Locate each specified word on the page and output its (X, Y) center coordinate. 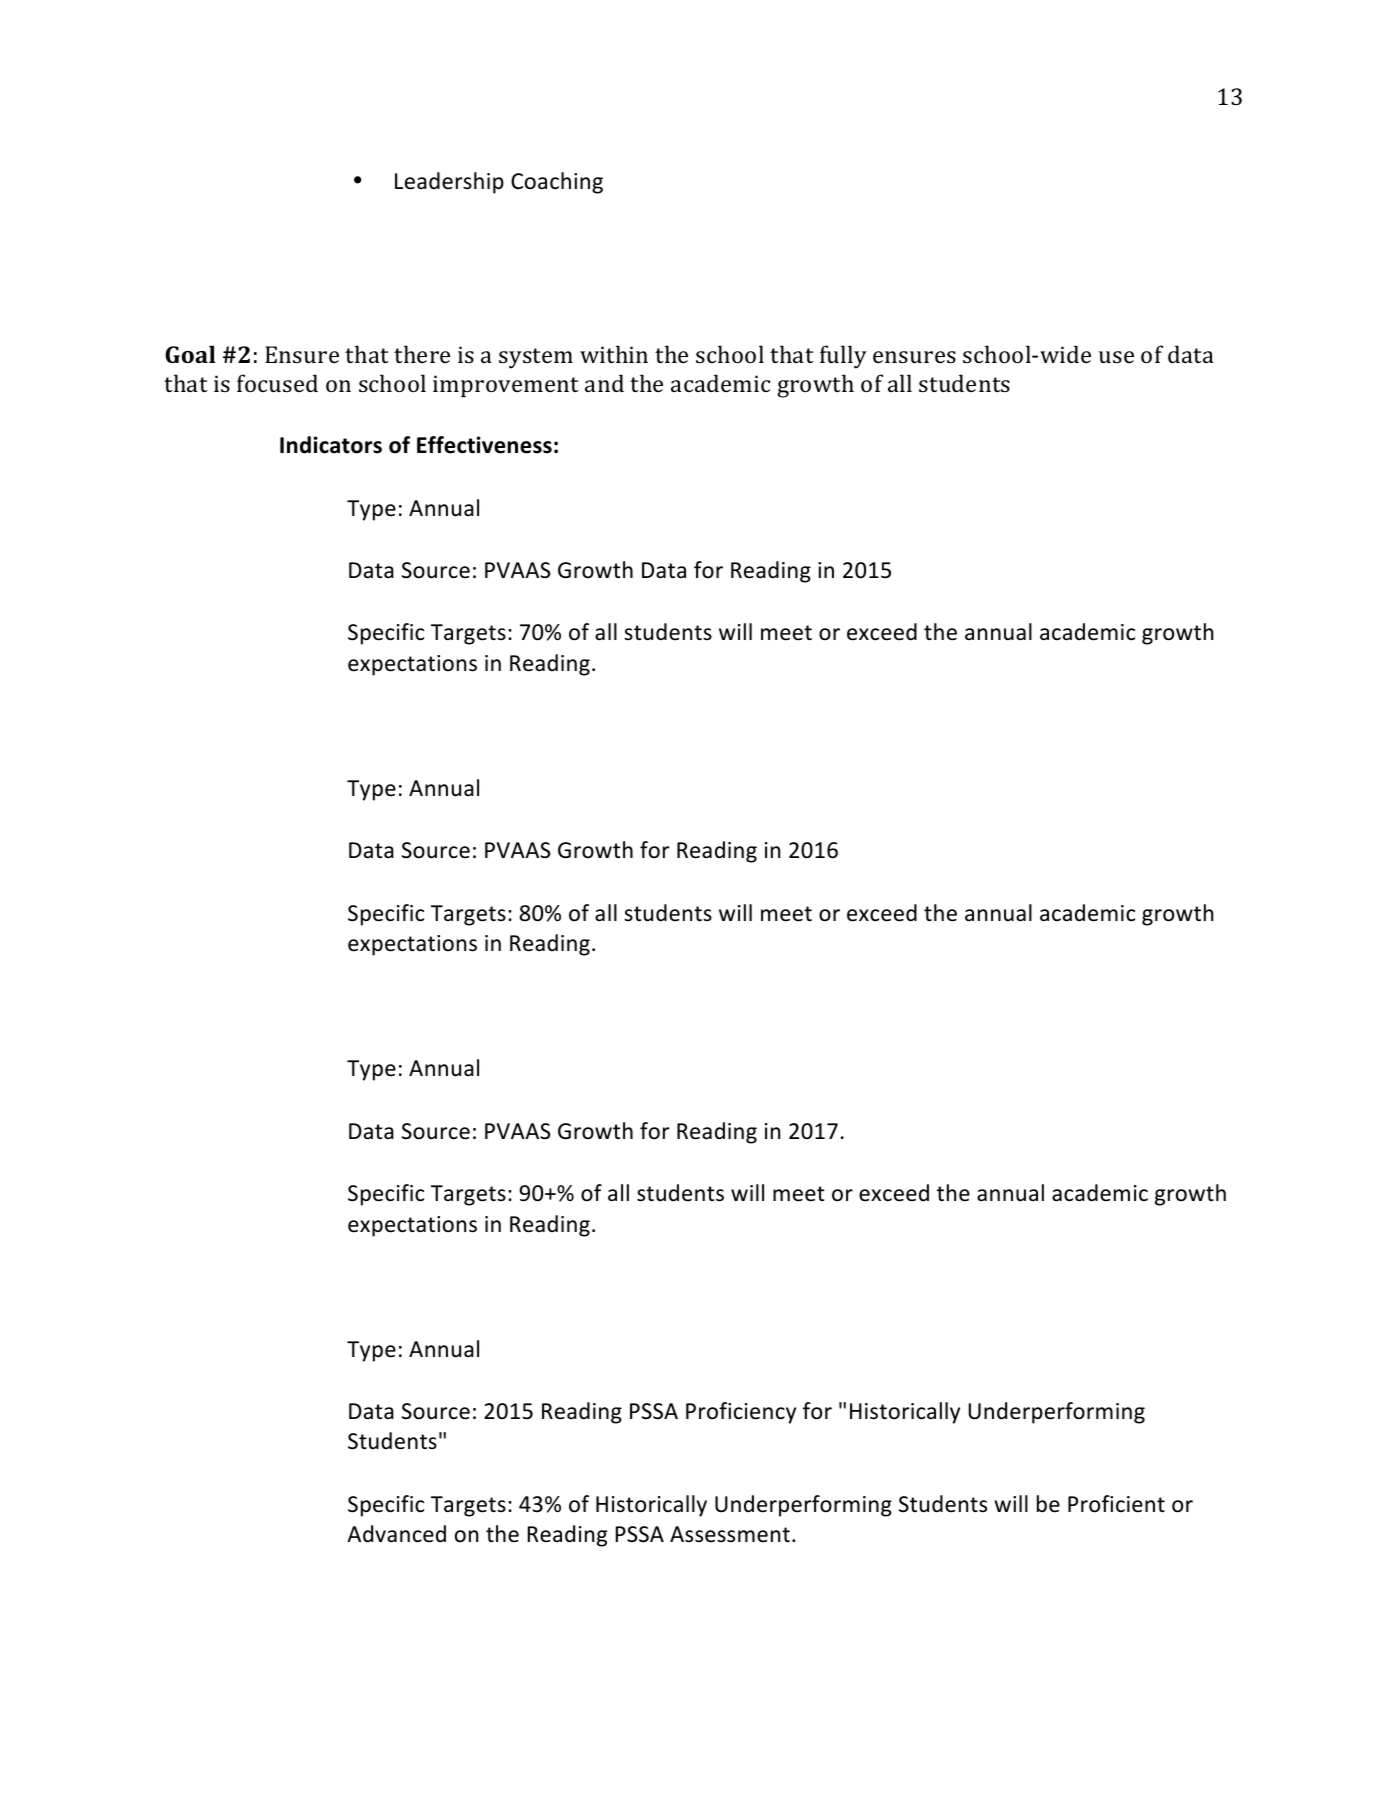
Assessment (730, 1534)
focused (277, 383)
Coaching (557, 183)
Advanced (396, 1534)
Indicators (331, 445)
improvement (506, 386)
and (604, 383)
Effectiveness (484, 445)
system (536, 358)
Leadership (449, 183)
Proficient (1116, 1504)
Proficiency (741, 1413)
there (422, 354)
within (614, 354)
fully (843, 357)
